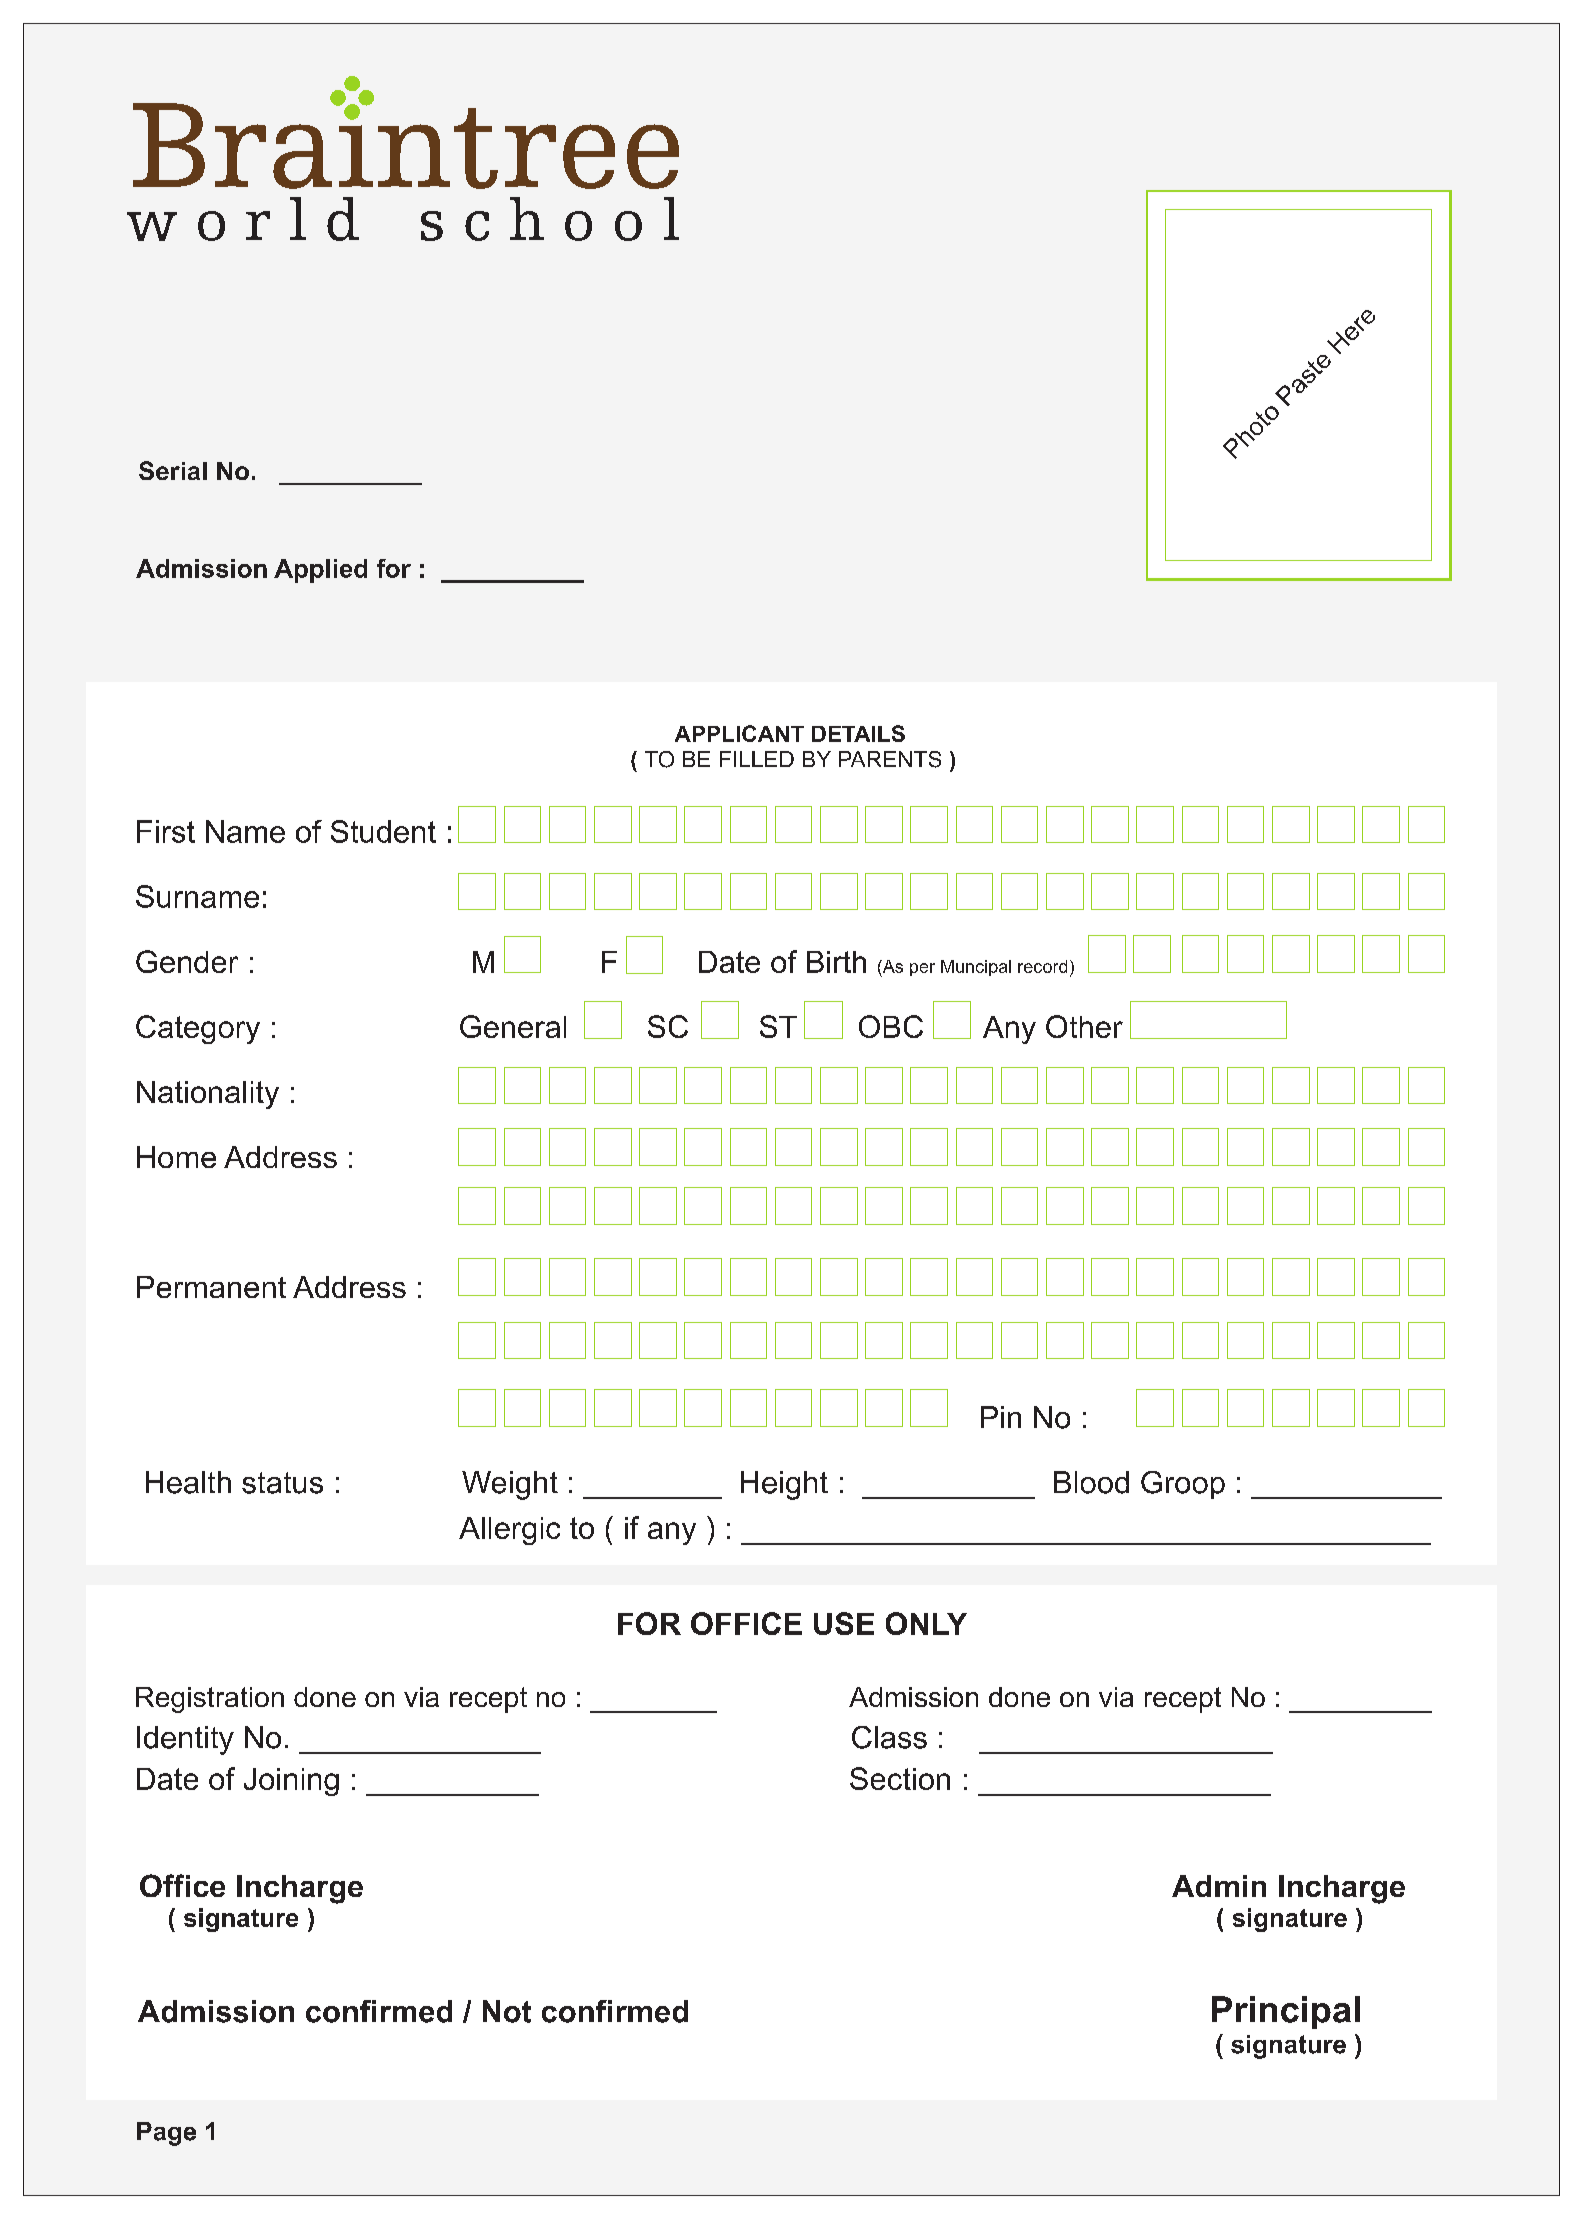 The image size is (1583, 2219). I want to click on APPLICANT, so click(739, 733).
